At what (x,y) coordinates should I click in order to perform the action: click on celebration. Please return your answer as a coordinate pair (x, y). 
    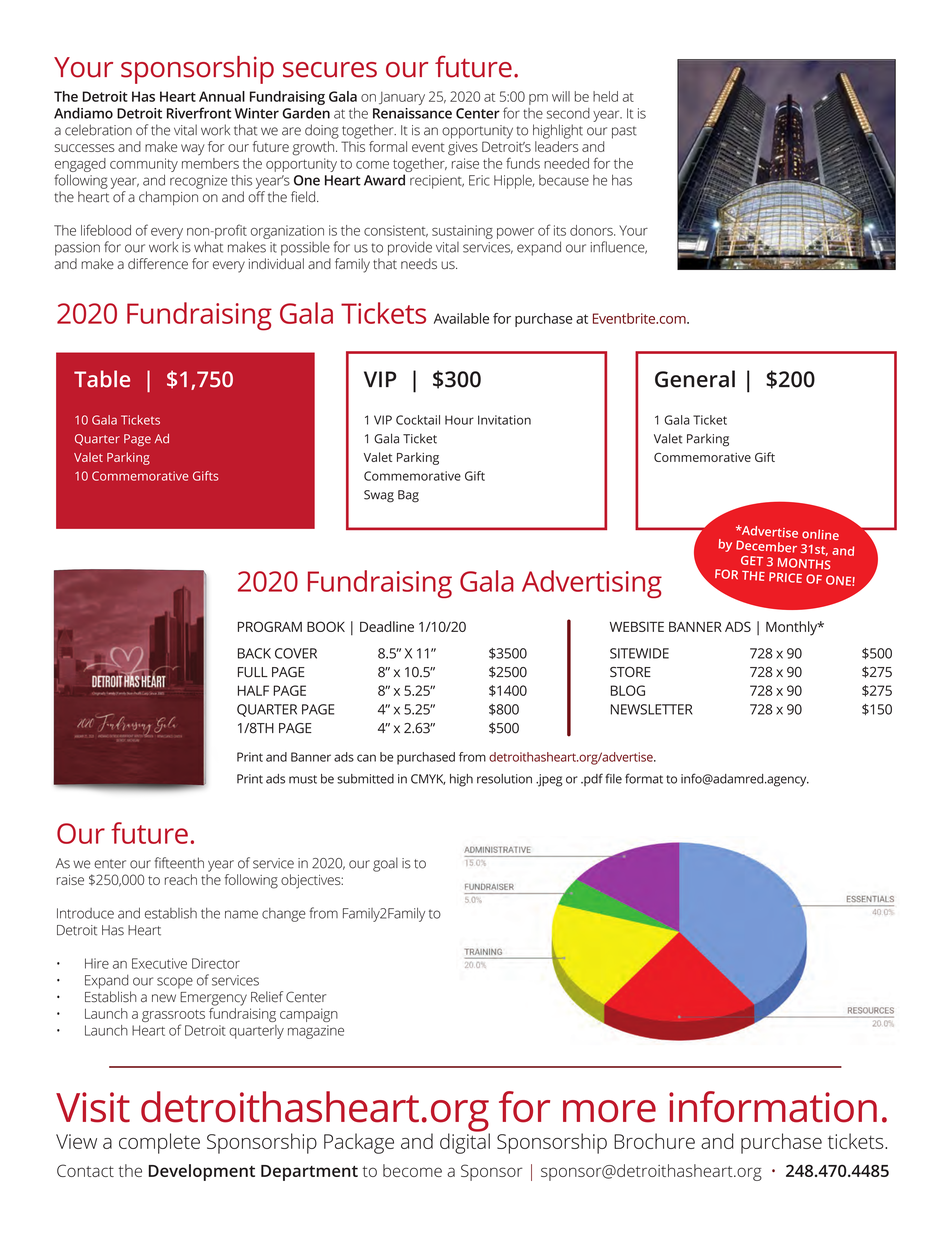
    Looking at the image, I should click on (98, 130).
